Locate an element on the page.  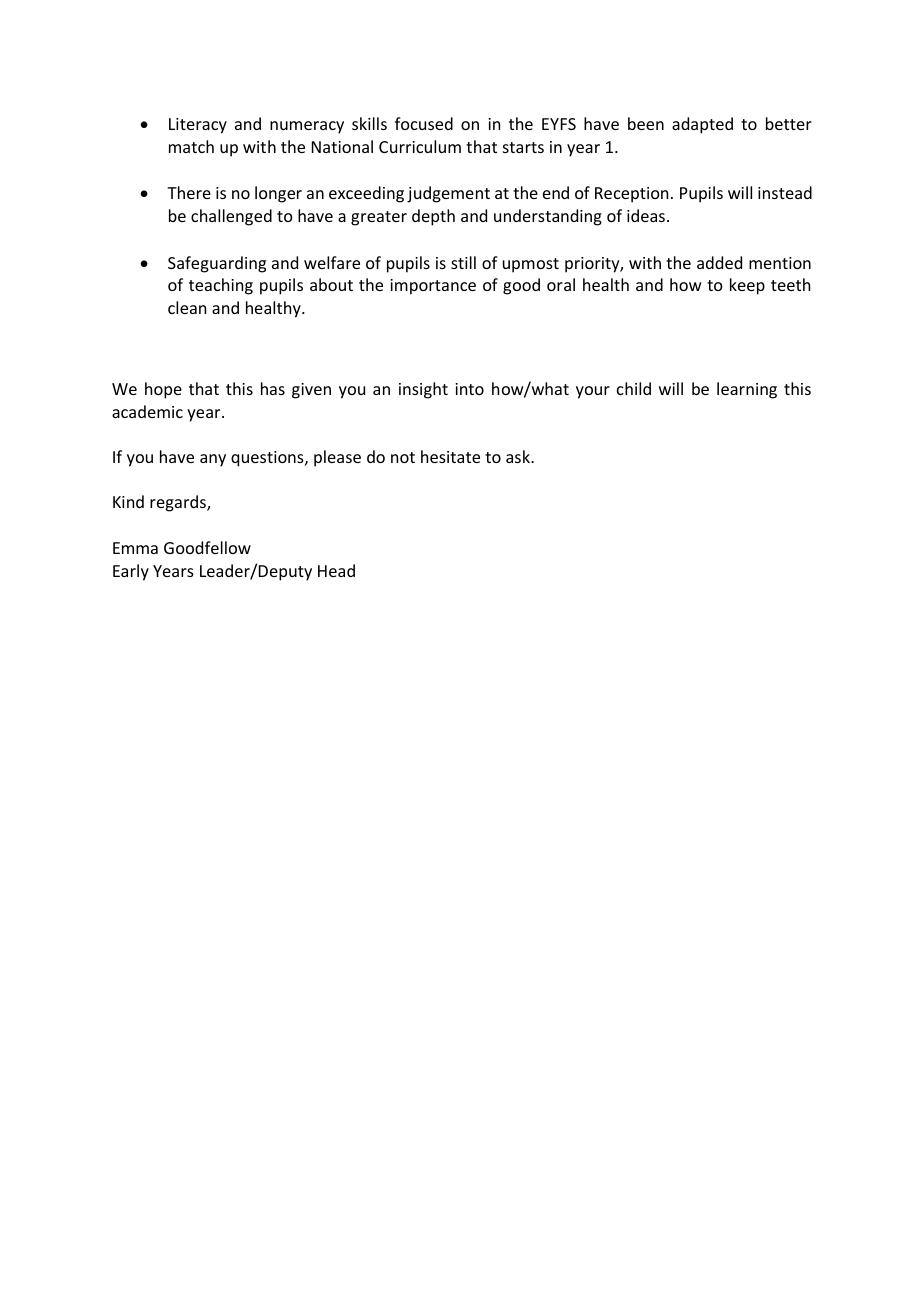
depth is located at coordinates (433, 217).
